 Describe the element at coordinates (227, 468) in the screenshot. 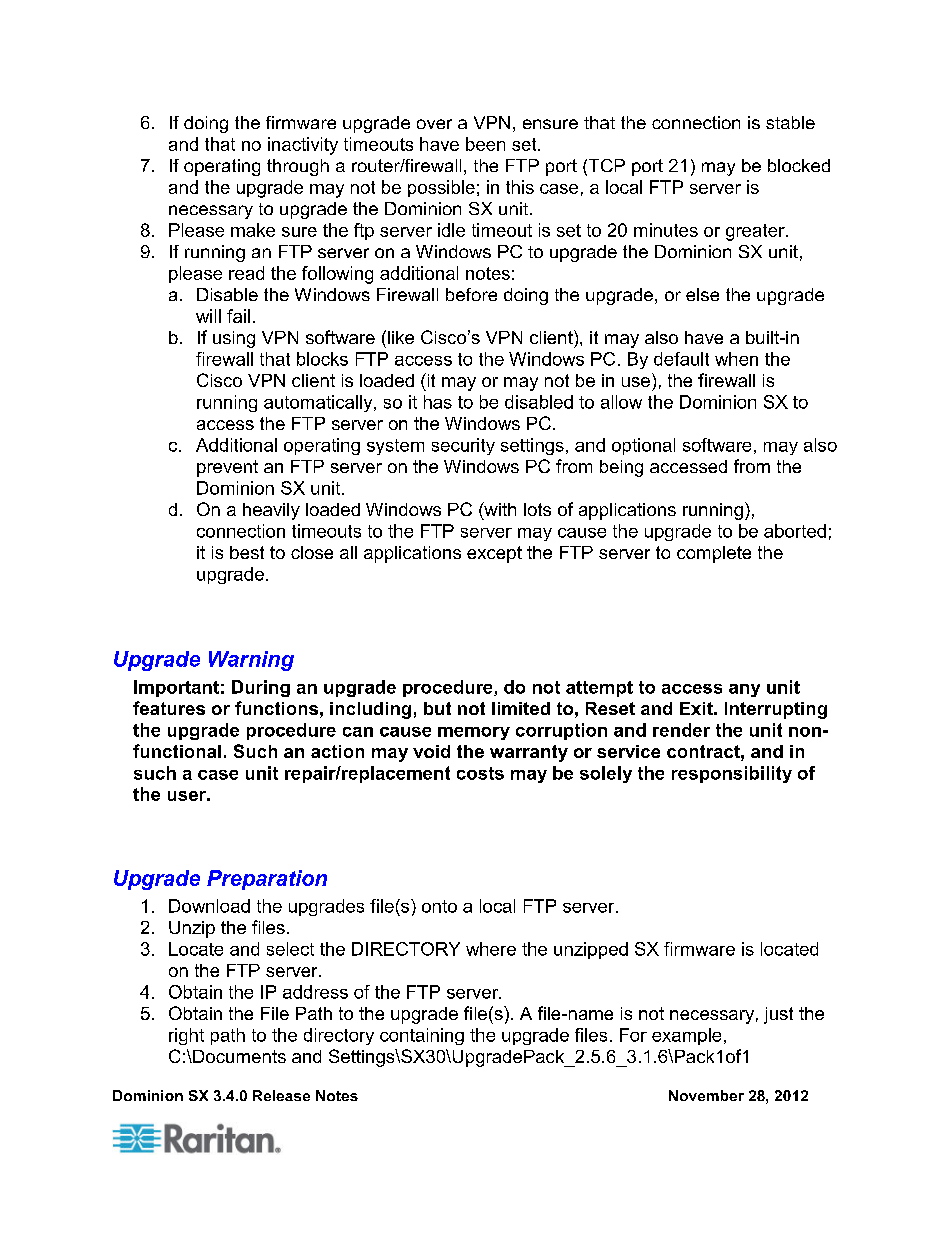

I see `prevent` at that location.
